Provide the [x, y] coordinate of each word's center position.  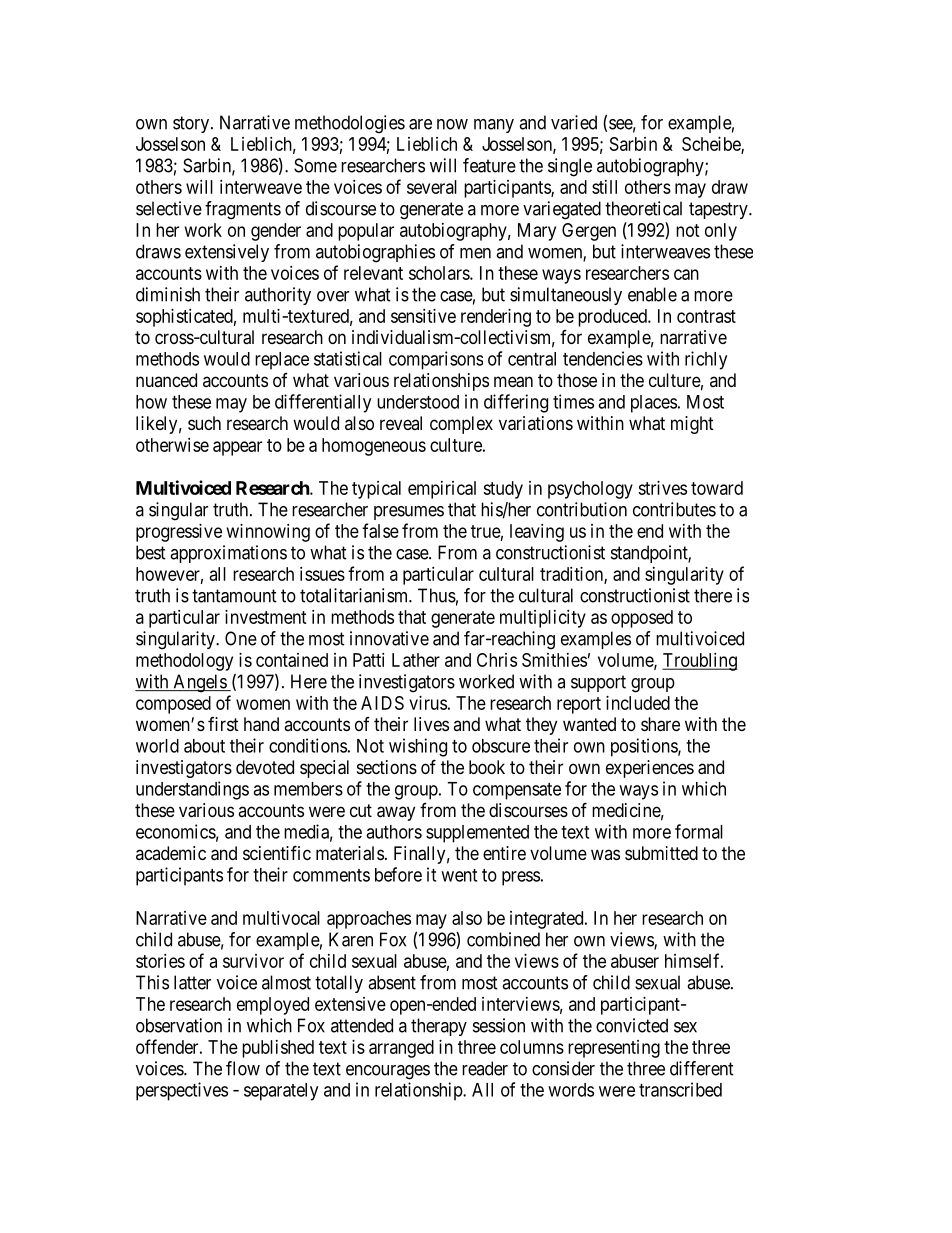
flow [243, 1068]
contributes [674, 509]
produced [613, 318]
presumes [409, 513]
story [191, 124]
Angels [199, 683]
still [604, 187]
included [638, 703]
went [459, 875]
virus [428, 703]
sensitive [423, 316]
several [432, 187]
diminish [168, 294]
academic [171, 853]
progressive [179, 533]
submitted [661, 853]
